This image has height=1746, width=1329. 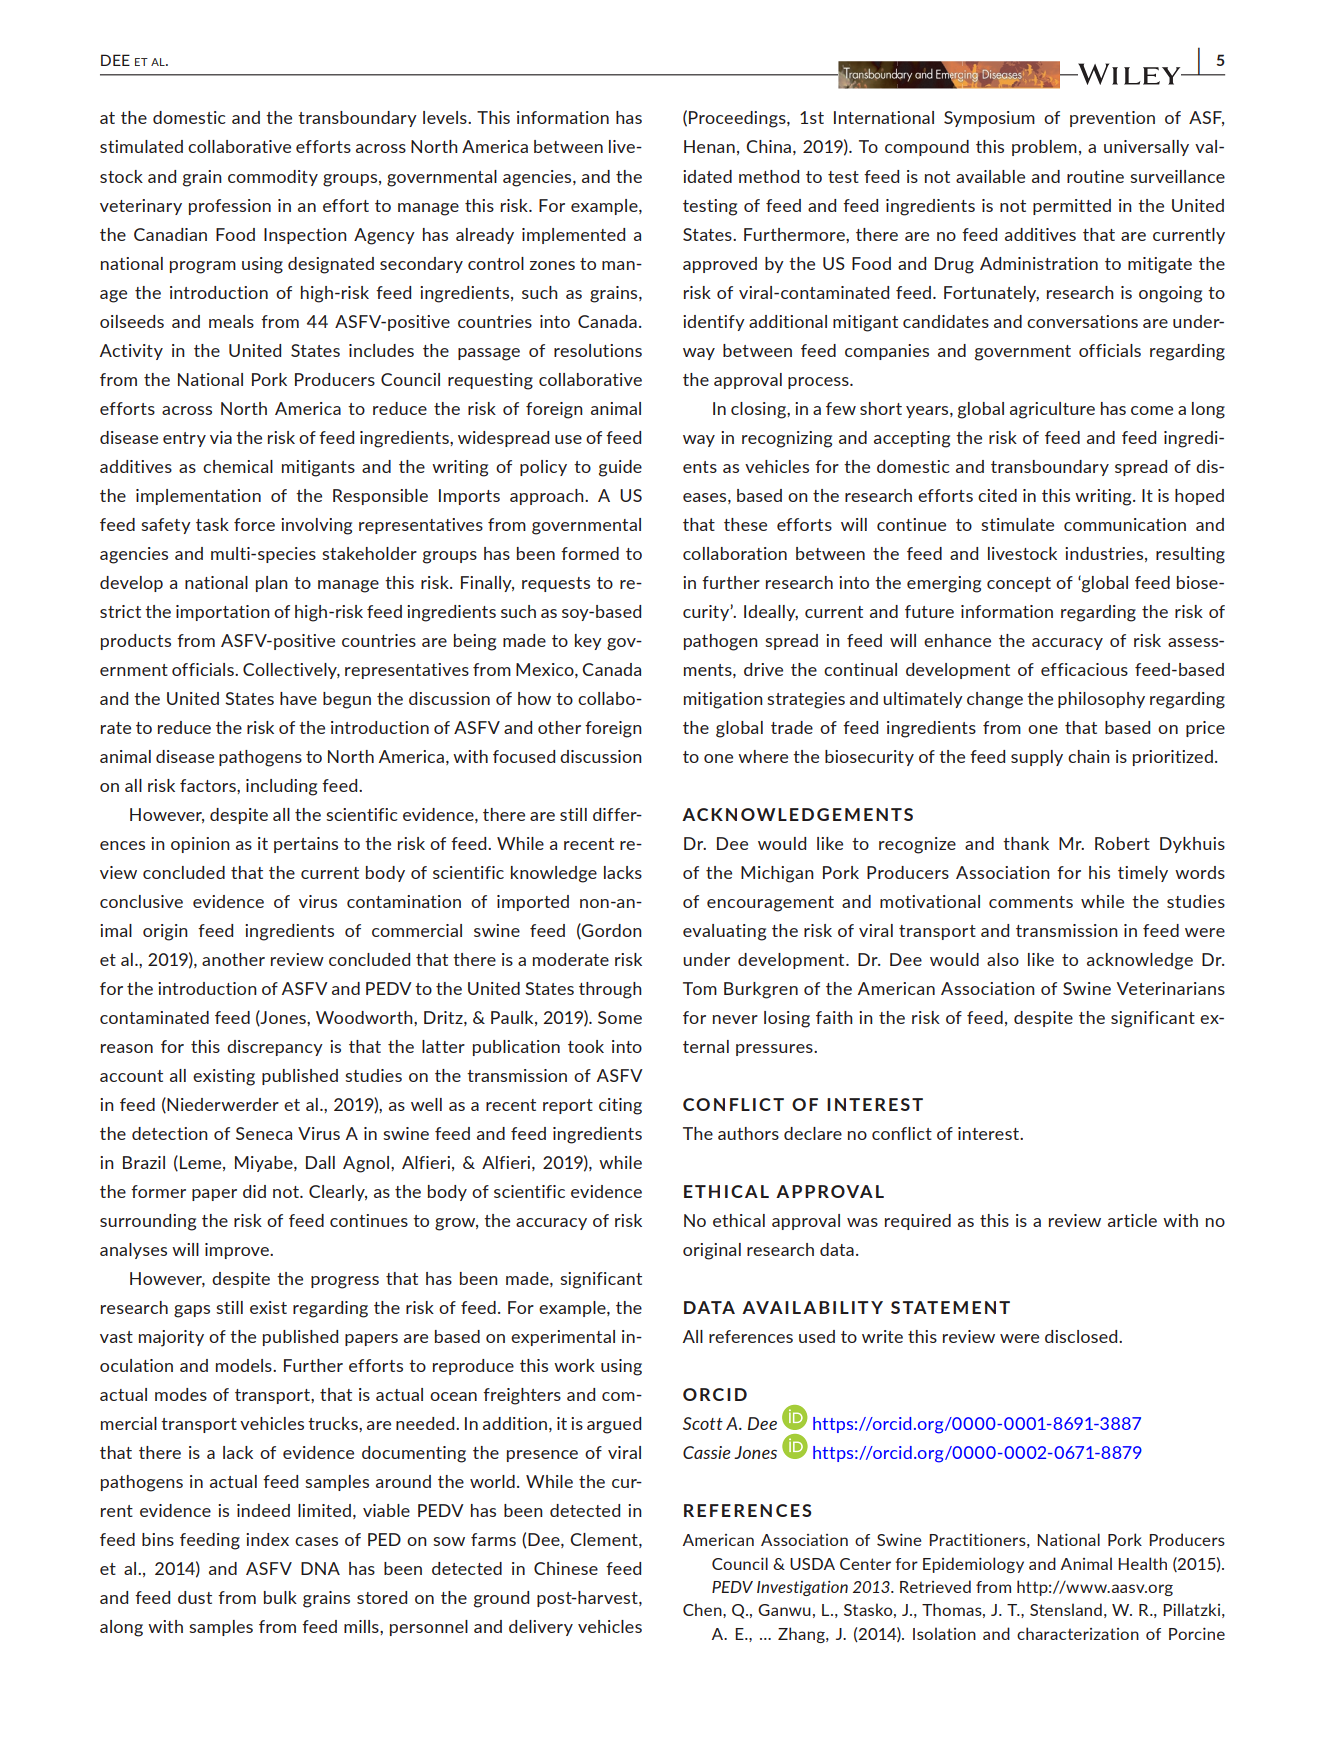 I want to click on Henan, so click(x=709, y=146).
